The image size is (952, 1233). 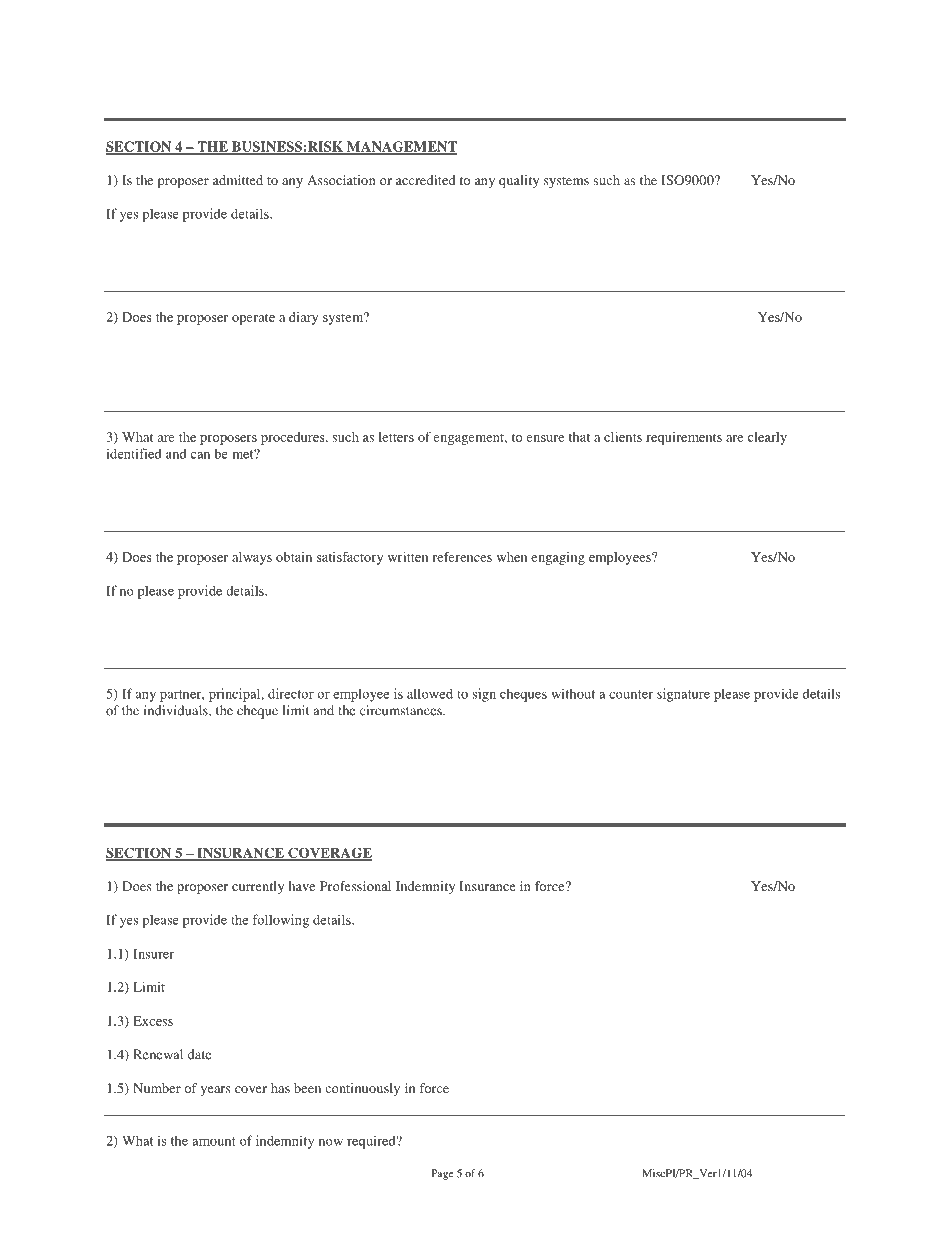 I want to click on currently, so click(x=258, y=887).
